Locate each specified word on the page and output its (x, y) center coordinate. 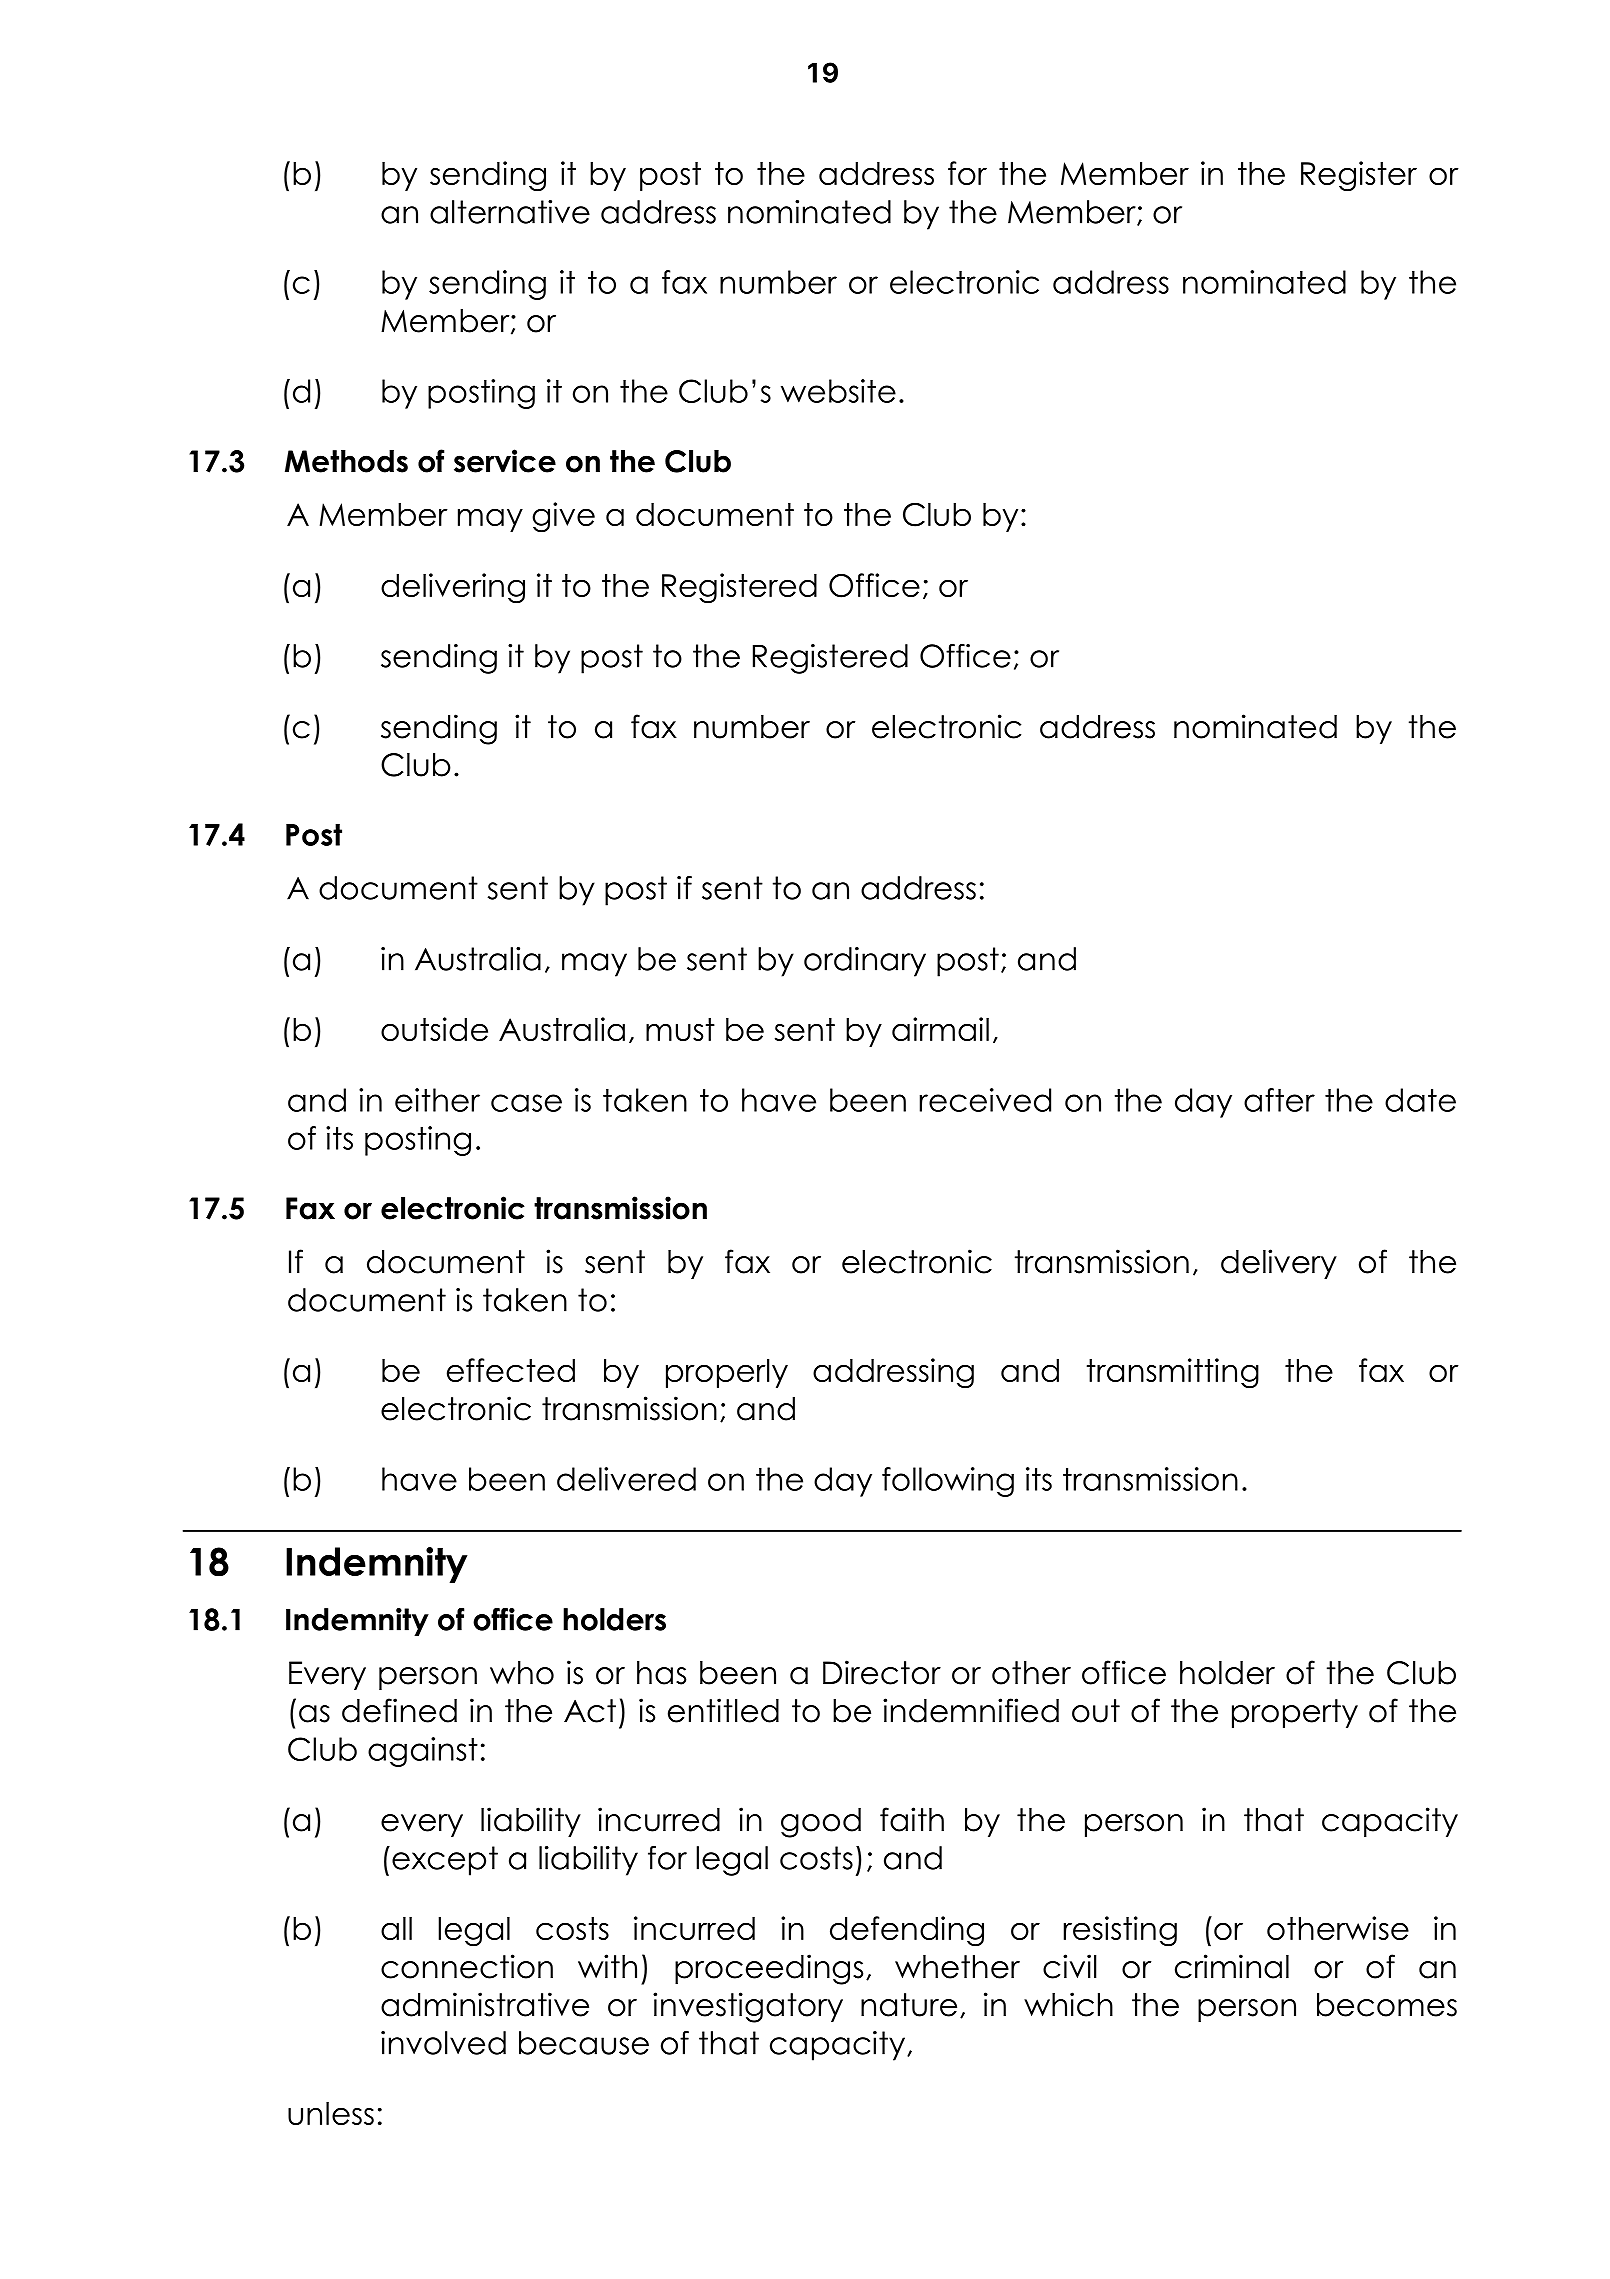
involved (443, 2043)
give (563, 517)
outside (434, 1029)
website (838, 391)
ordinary (865, 962)
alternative (510, 212)
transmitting (1173, 1373)
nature (909, 2005)
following (948, 1482)
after (1279, 1100)
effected (511, 1370)
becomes (1387, 2005)
